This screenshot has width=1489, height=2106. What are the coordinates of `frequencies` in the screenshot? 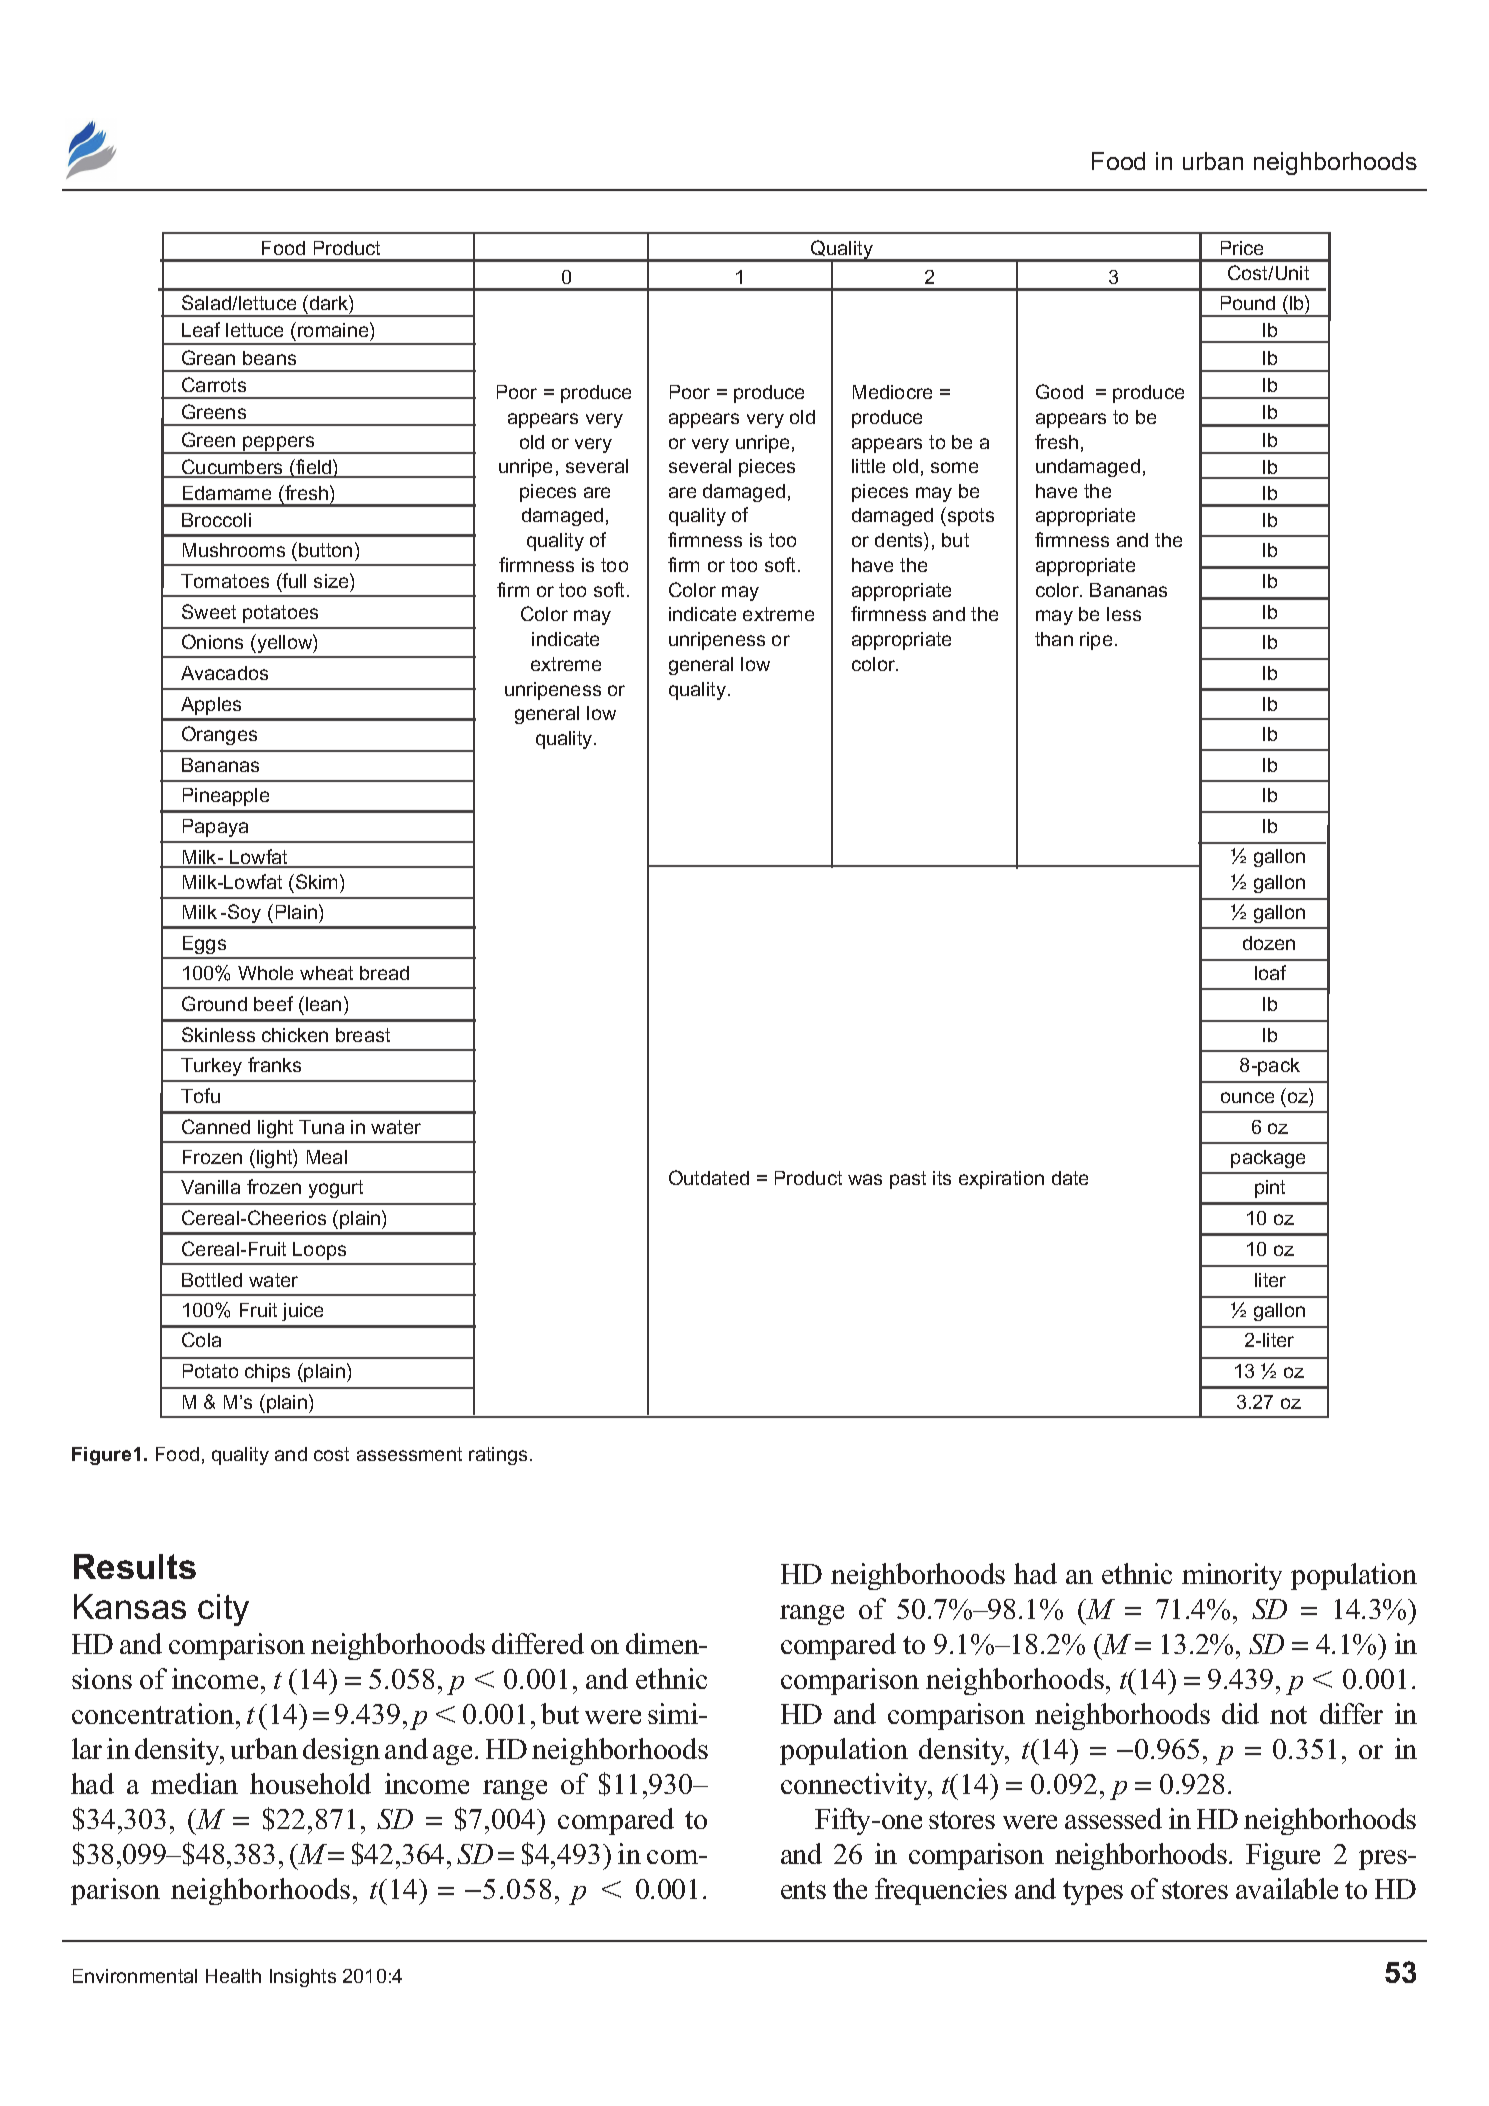 It's located at (941, 1891).
